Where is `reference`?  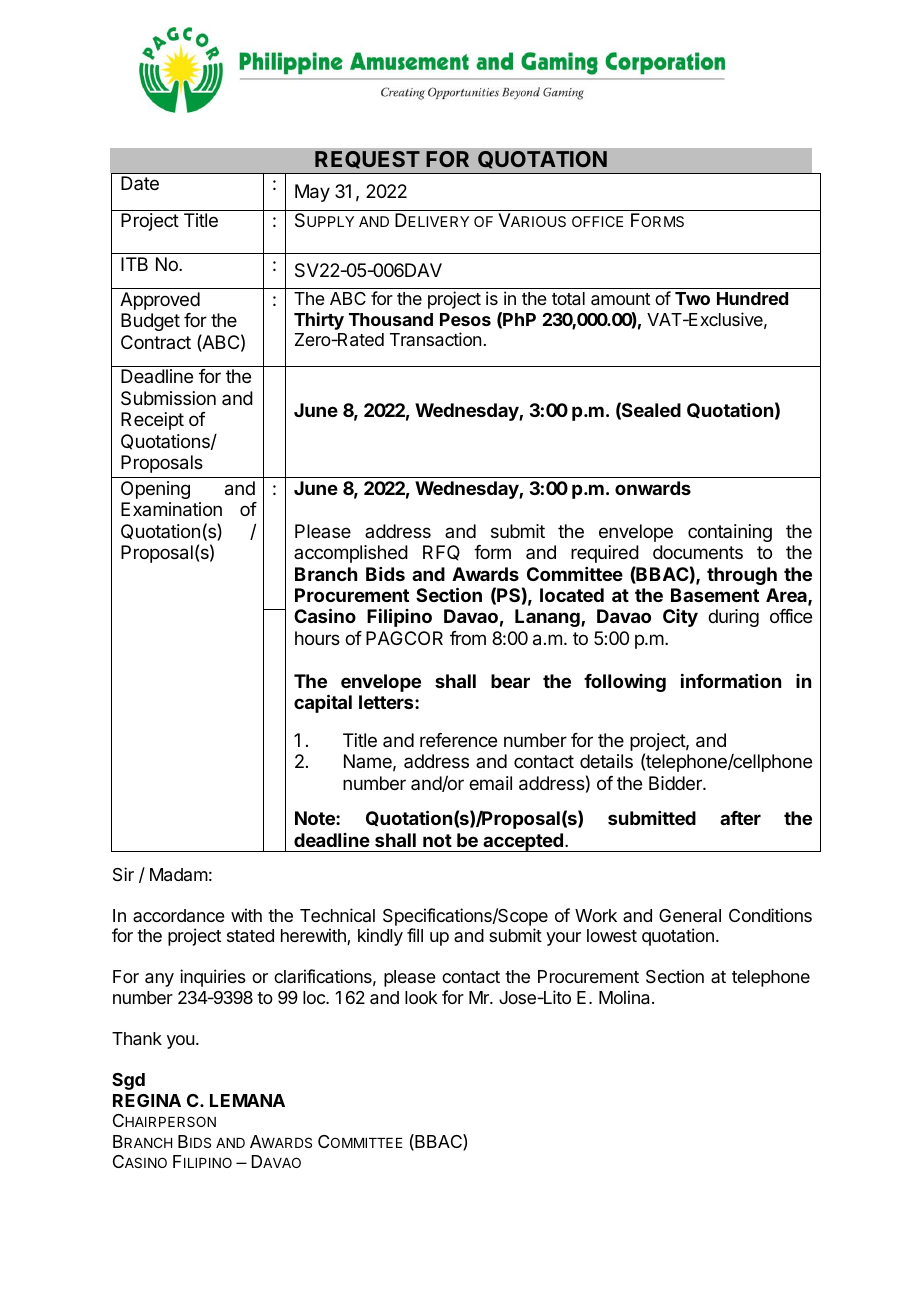
reference is located at coordinates (458, 740).
